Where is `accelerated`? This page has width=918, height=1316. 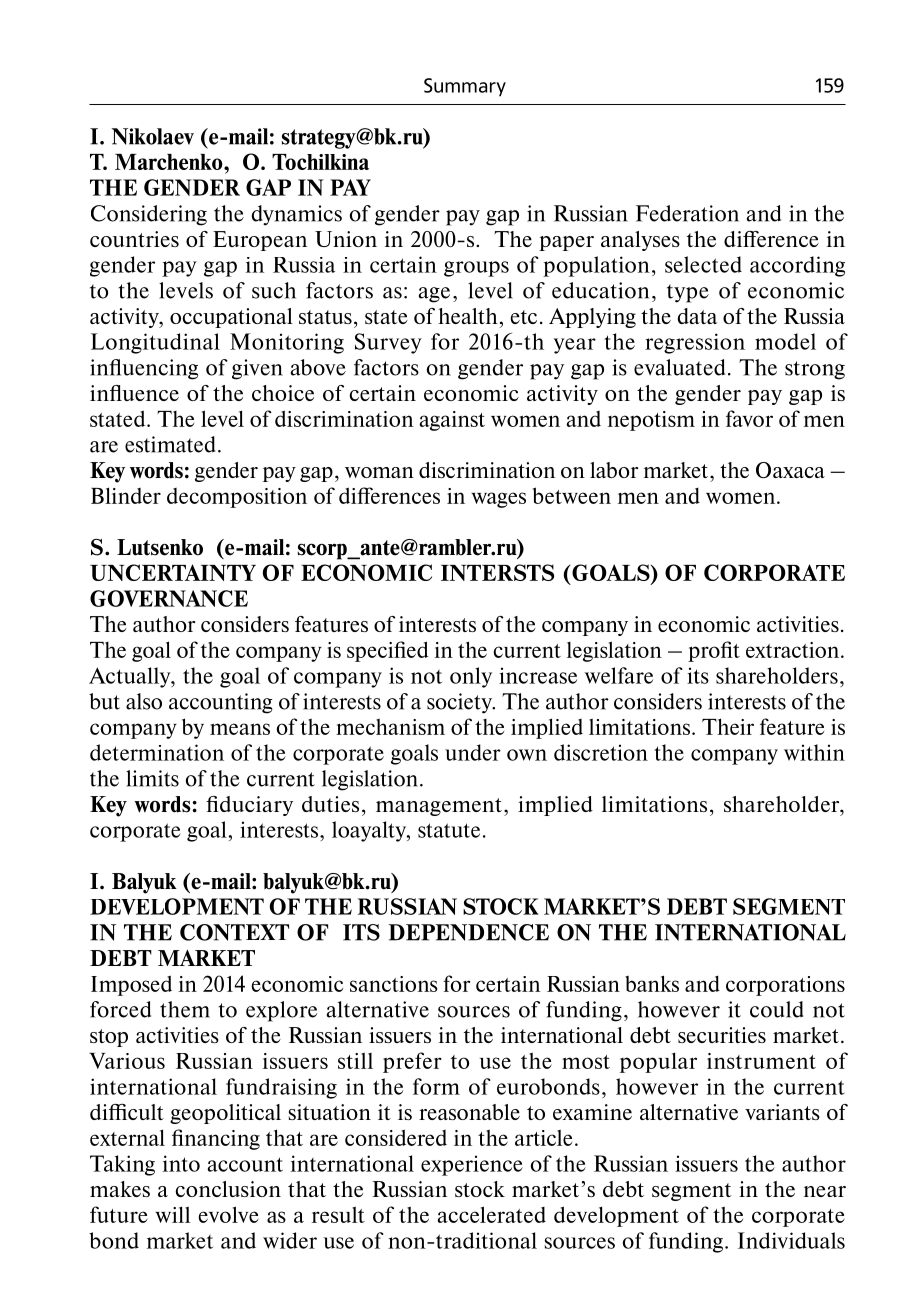 accelerated is located at coordinates (491, 1214).
